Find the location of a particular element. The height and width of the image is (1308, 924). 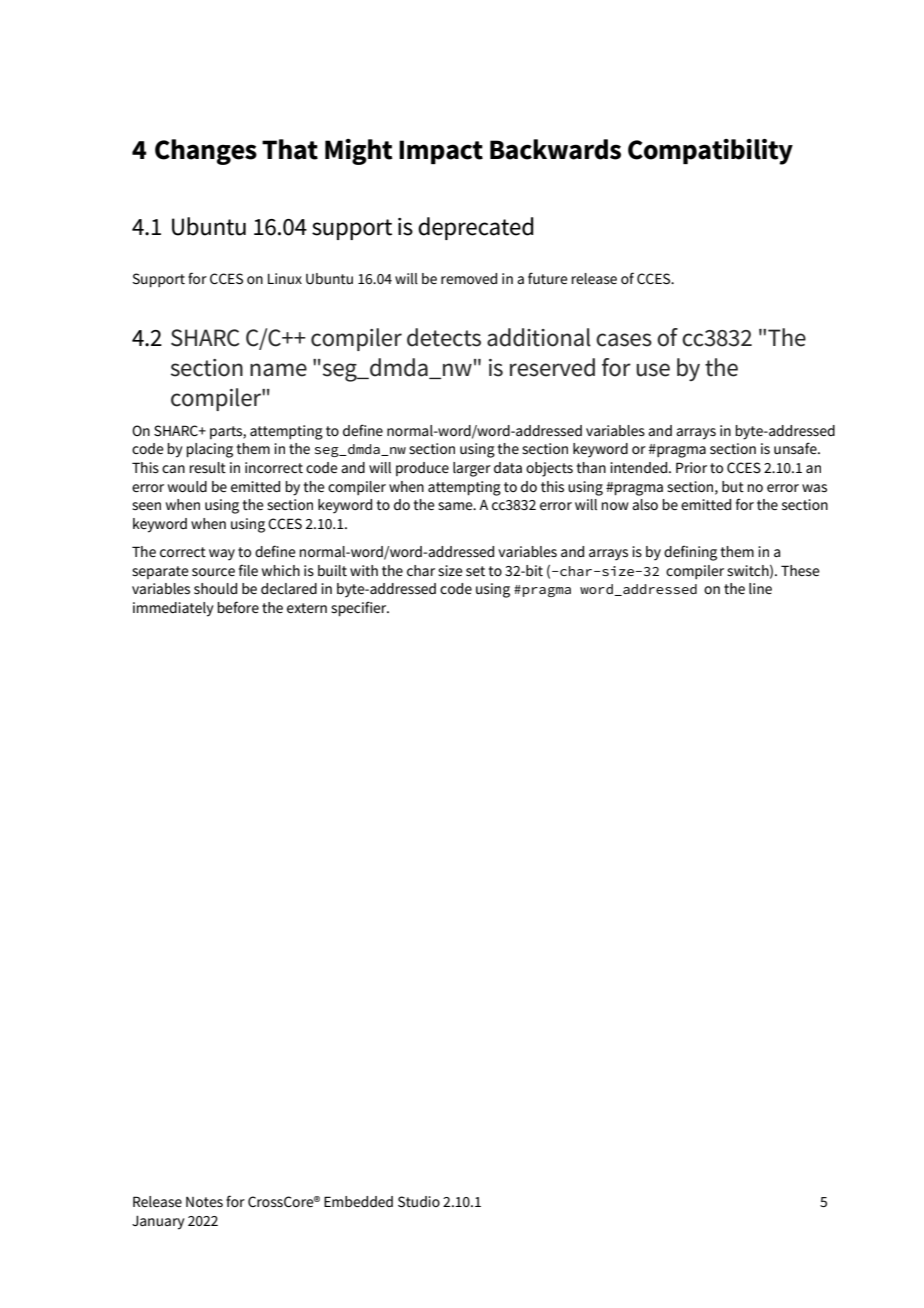

Studio is located at coordinates (419, 1201).
